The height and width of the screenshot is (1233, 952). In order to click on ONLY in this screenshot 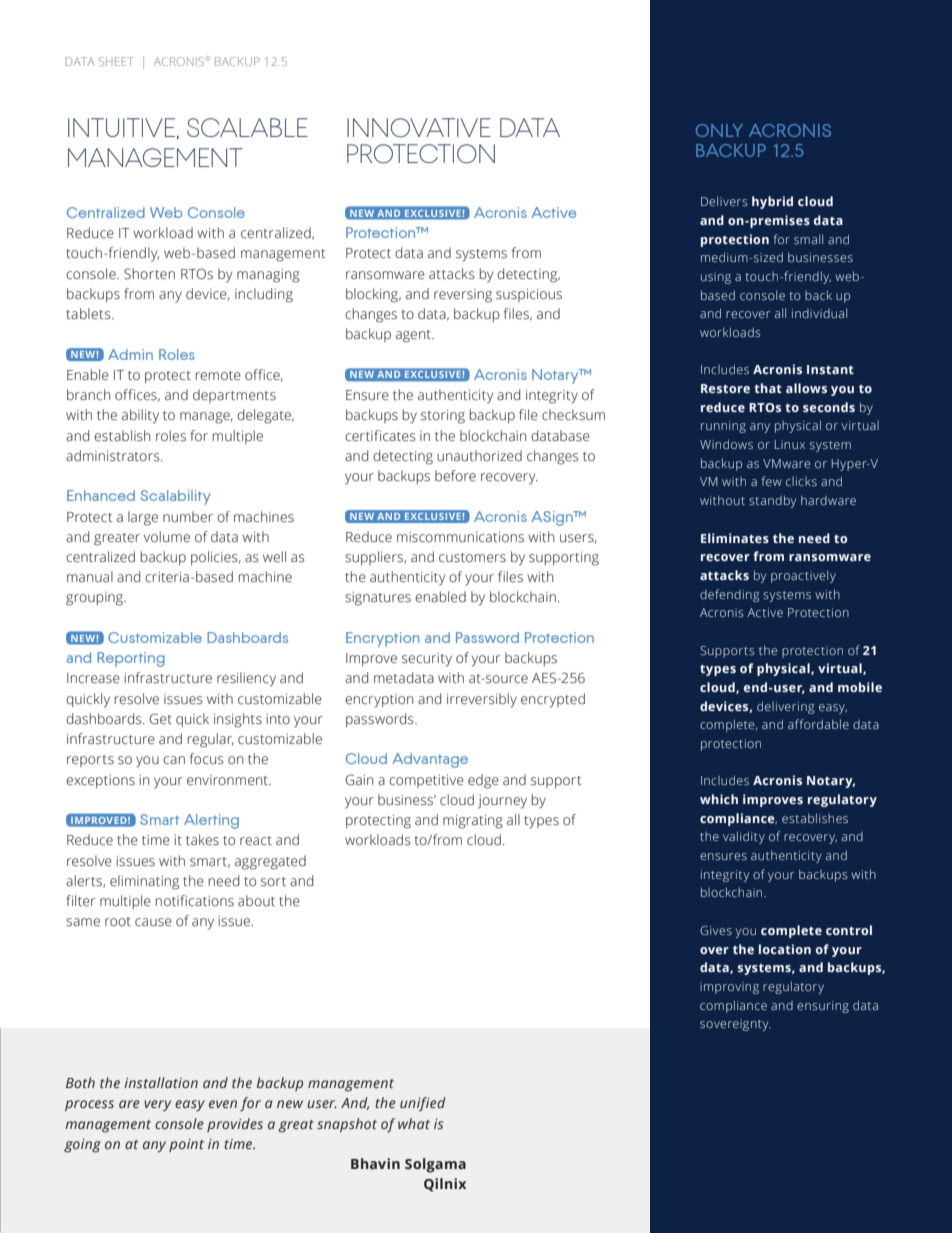, I will do `click(719, 130)`.
